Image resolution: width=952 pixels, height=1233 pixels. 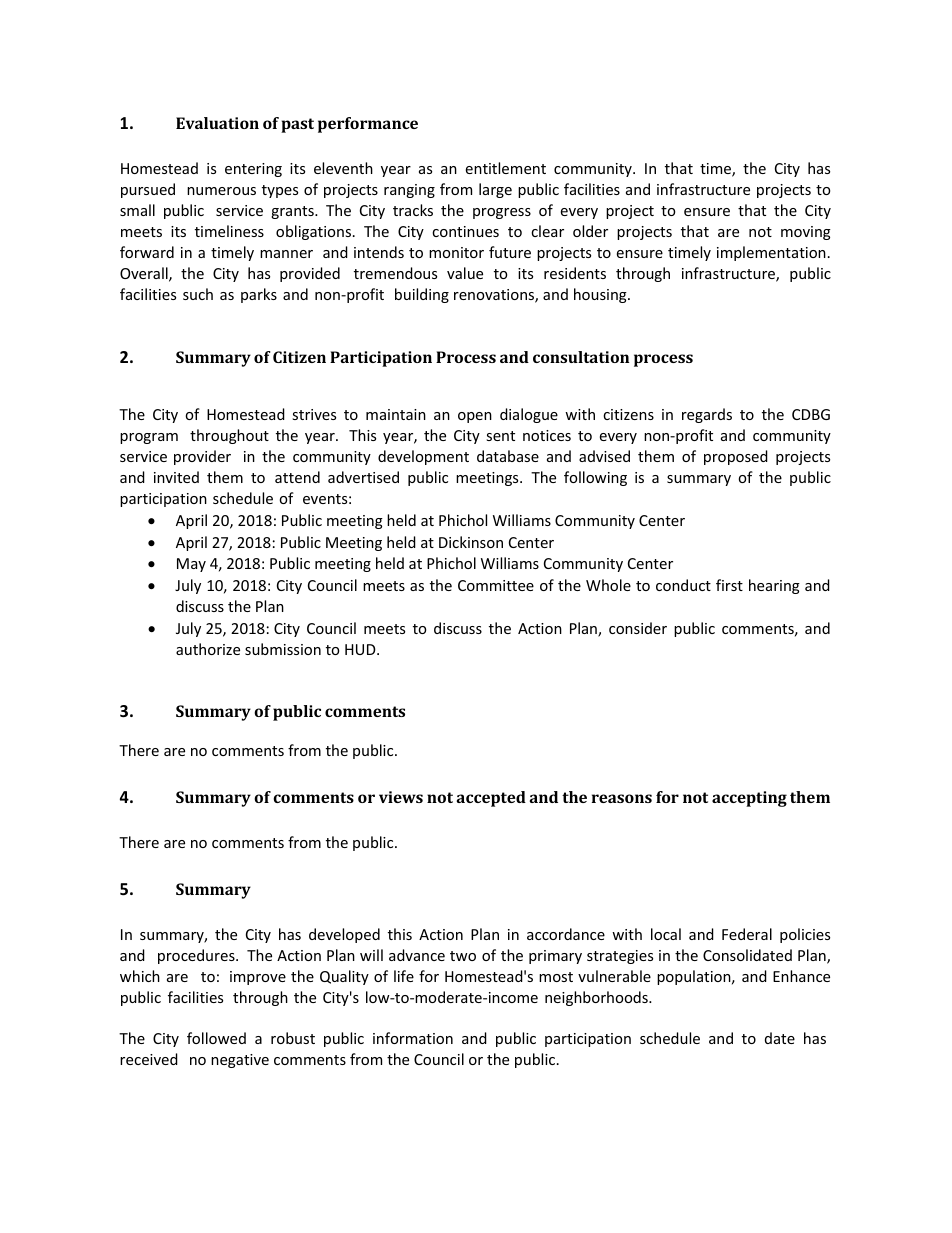 I want to click on provider, so click(x=202, y=457).
